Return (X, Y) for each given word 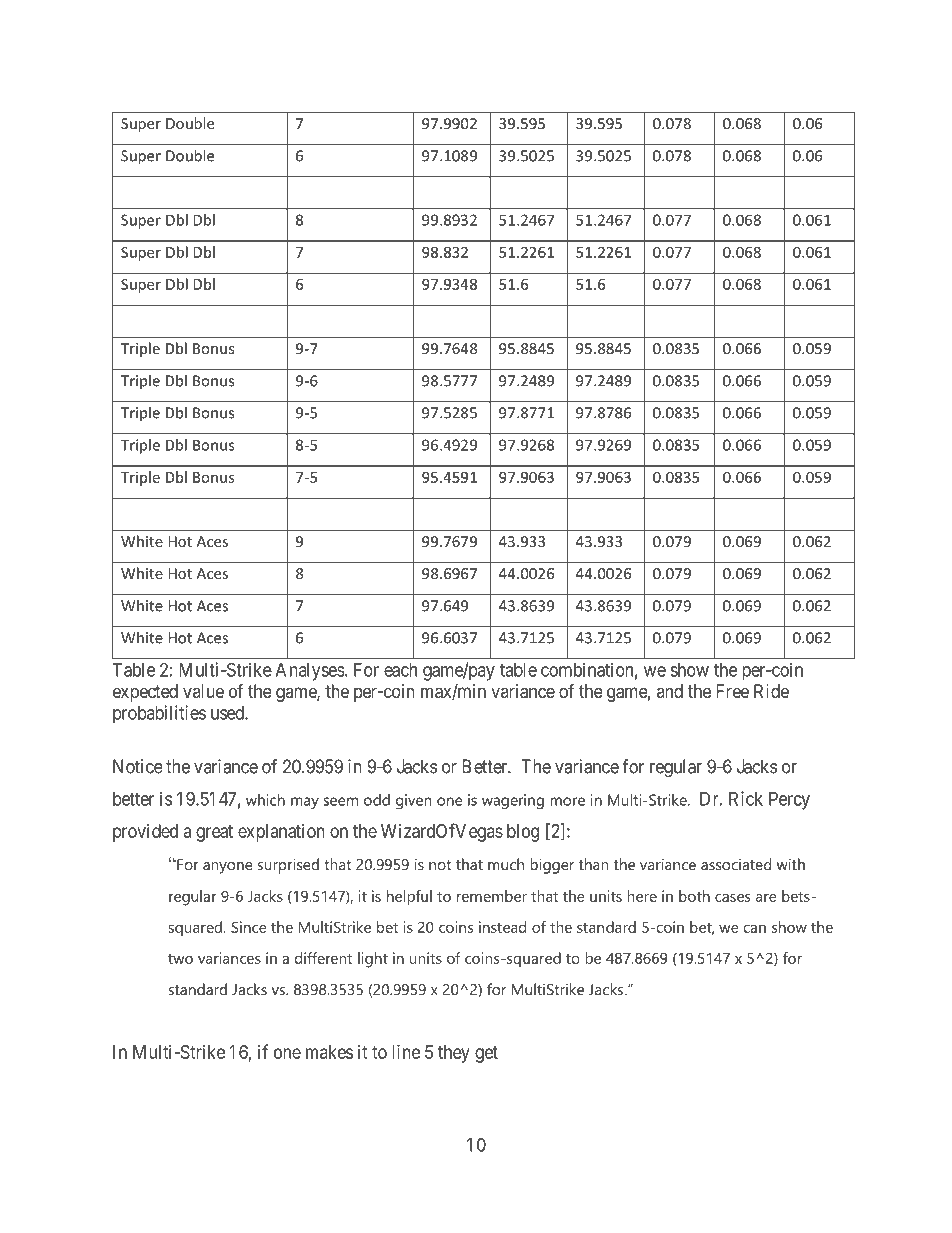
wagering (513, 801)
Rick (746, 798)
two (180, 959)
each (400, 670)
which (265, 800)
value (203, 691)
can (754, 929)
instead (502, 927)
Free (732, 691)
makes (329, 1052)
